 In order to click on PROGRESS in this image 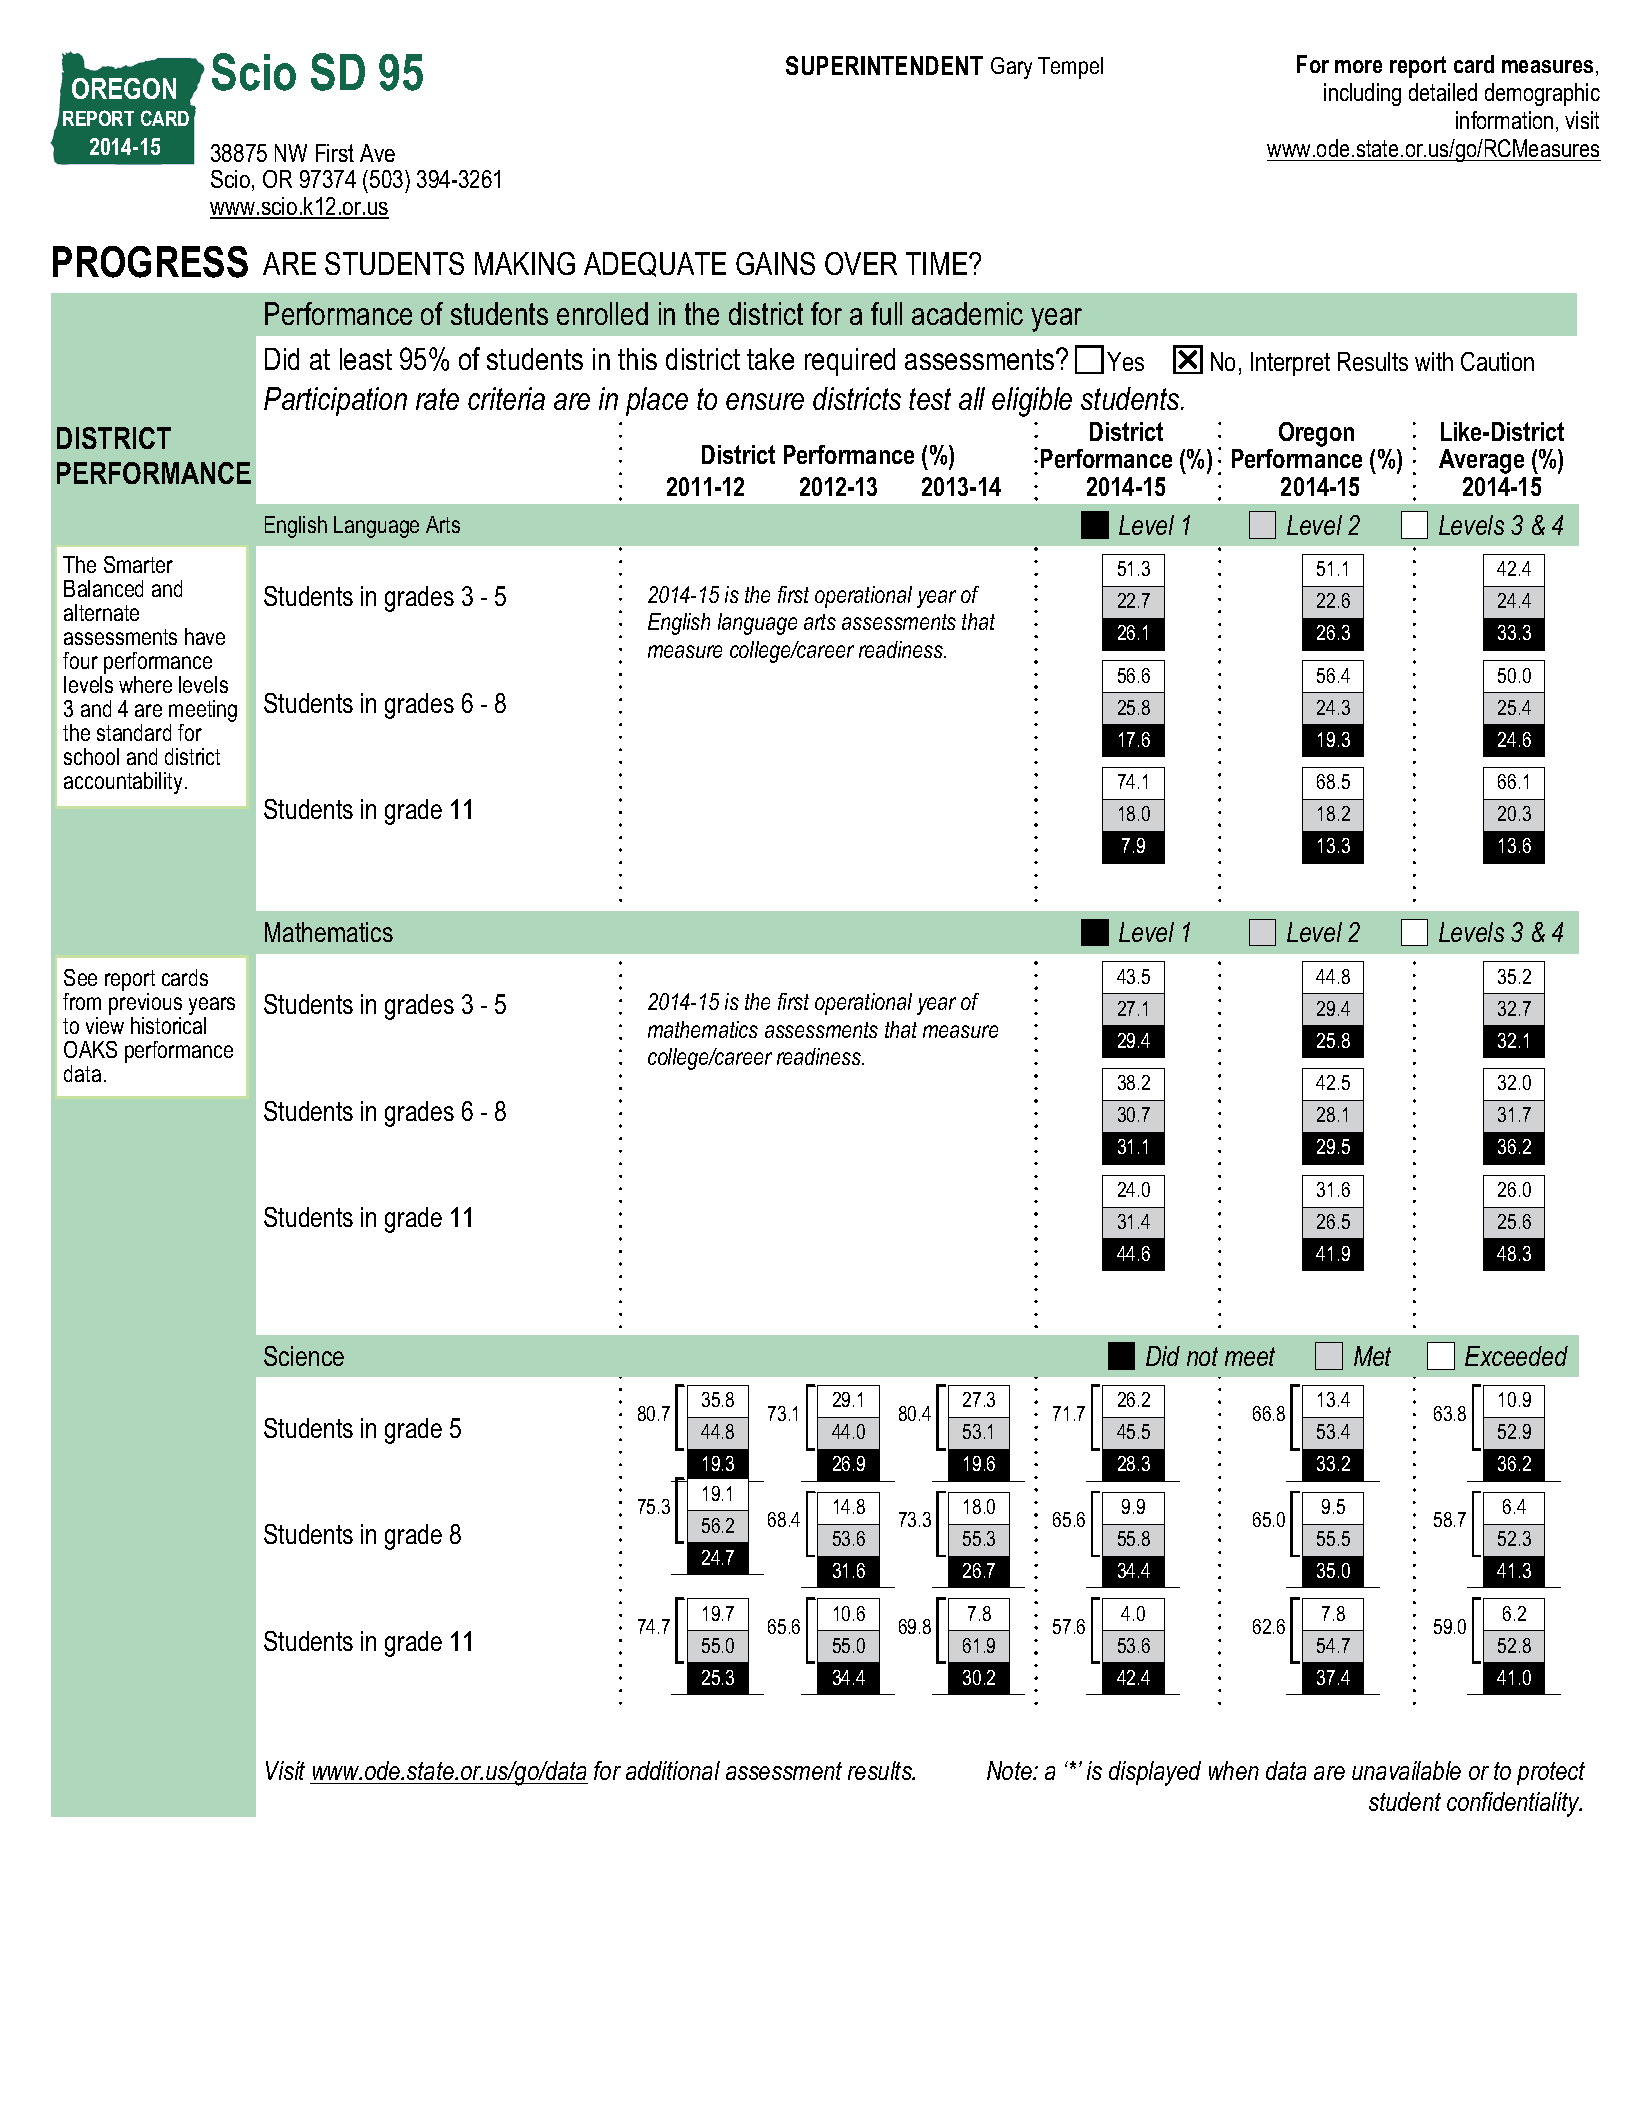, I will do `click(150, 262)`.
